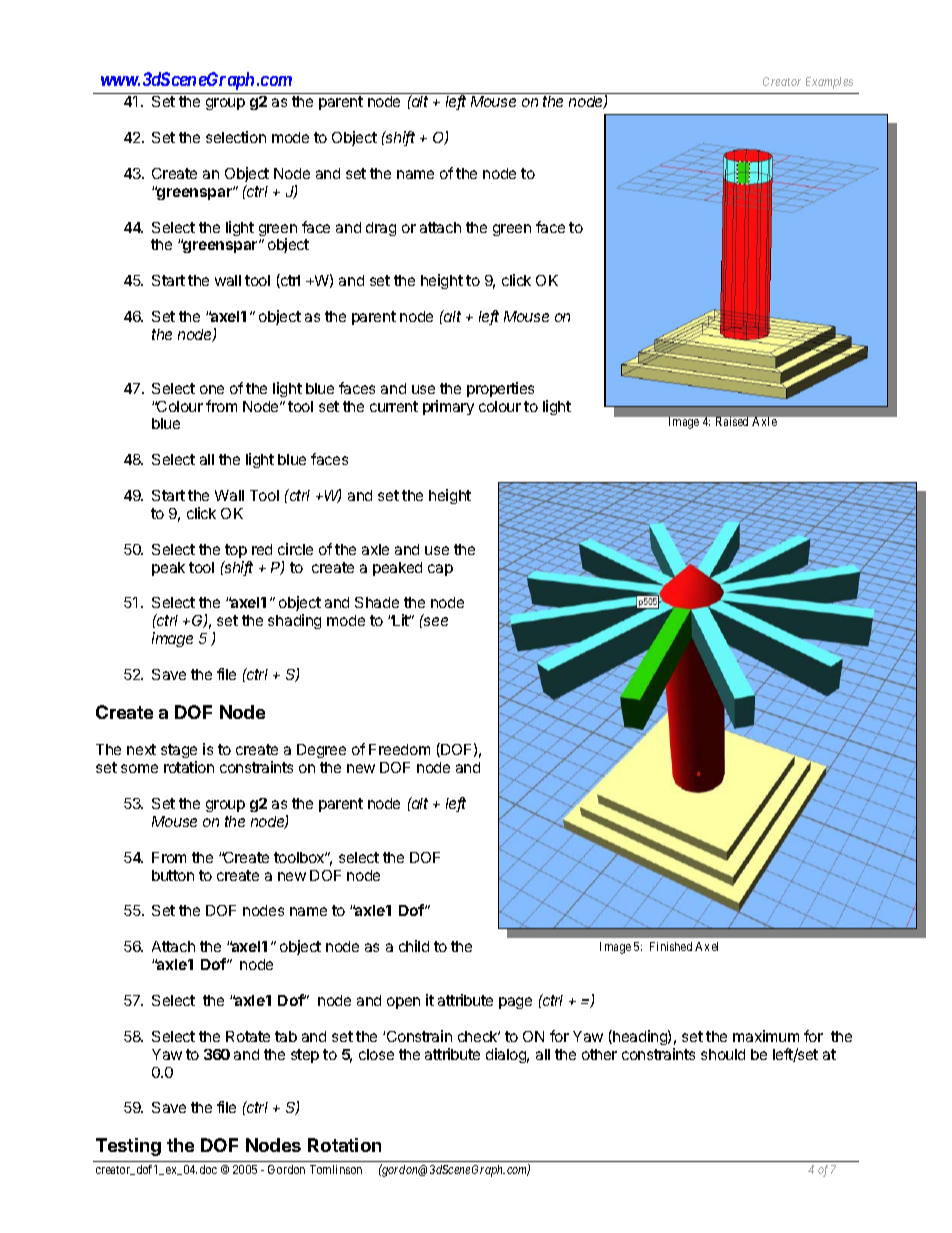  I want to click on Examples, so click(829, 83).
